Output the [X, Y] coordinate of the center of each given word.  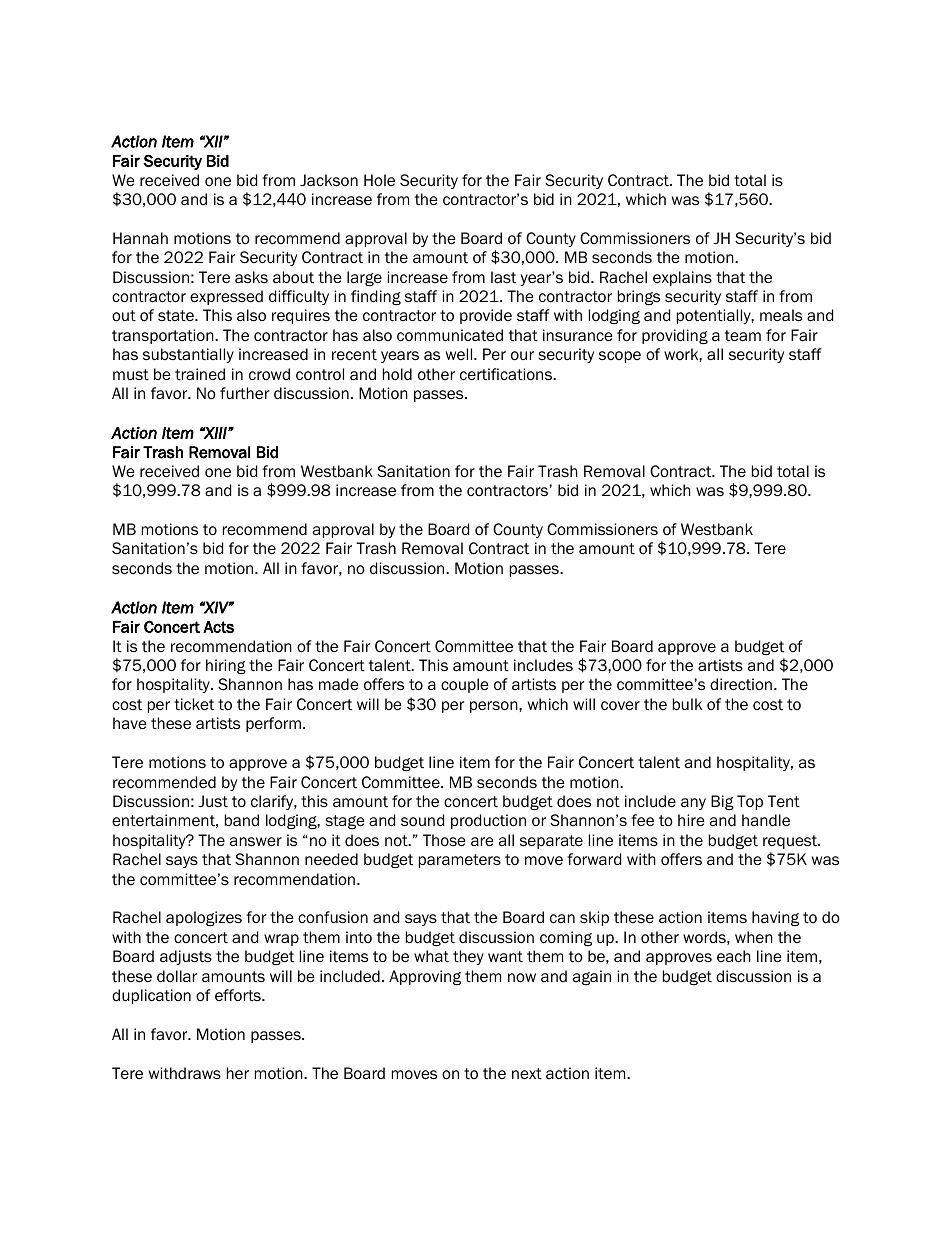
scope [620, 357]
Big [722, 802]
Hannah [140, 238]
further [244, 393]
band [242, 820]
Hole [379, 180]
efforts [239, 995]
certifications [507, 374]
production [488, 821]
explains [682, 278]
